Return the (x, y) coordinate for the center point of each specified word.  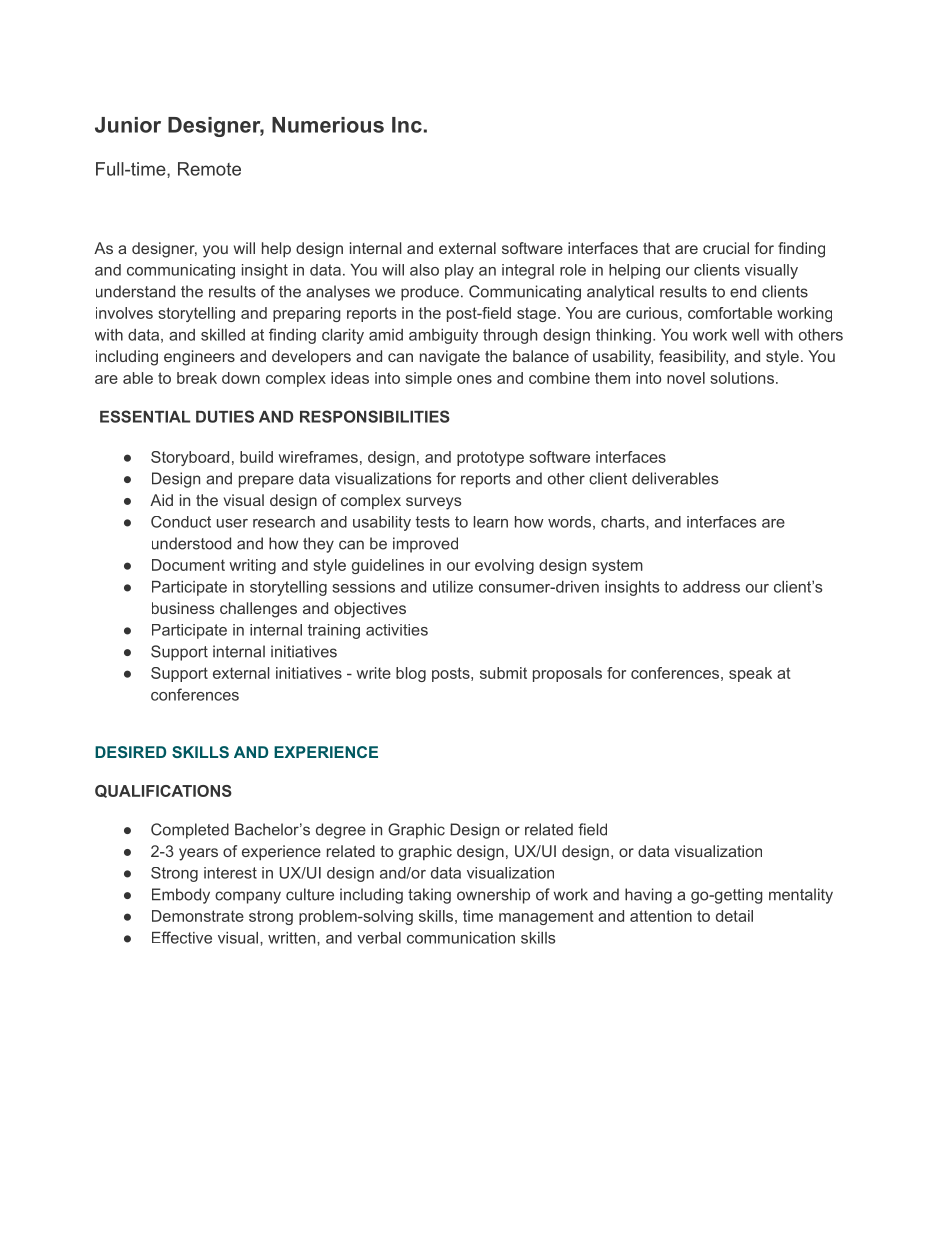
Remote (209, 169)
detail (734, 916)
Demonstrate (198, 916)
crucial (726, 248)
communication (461, 938)
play (459, 271)
